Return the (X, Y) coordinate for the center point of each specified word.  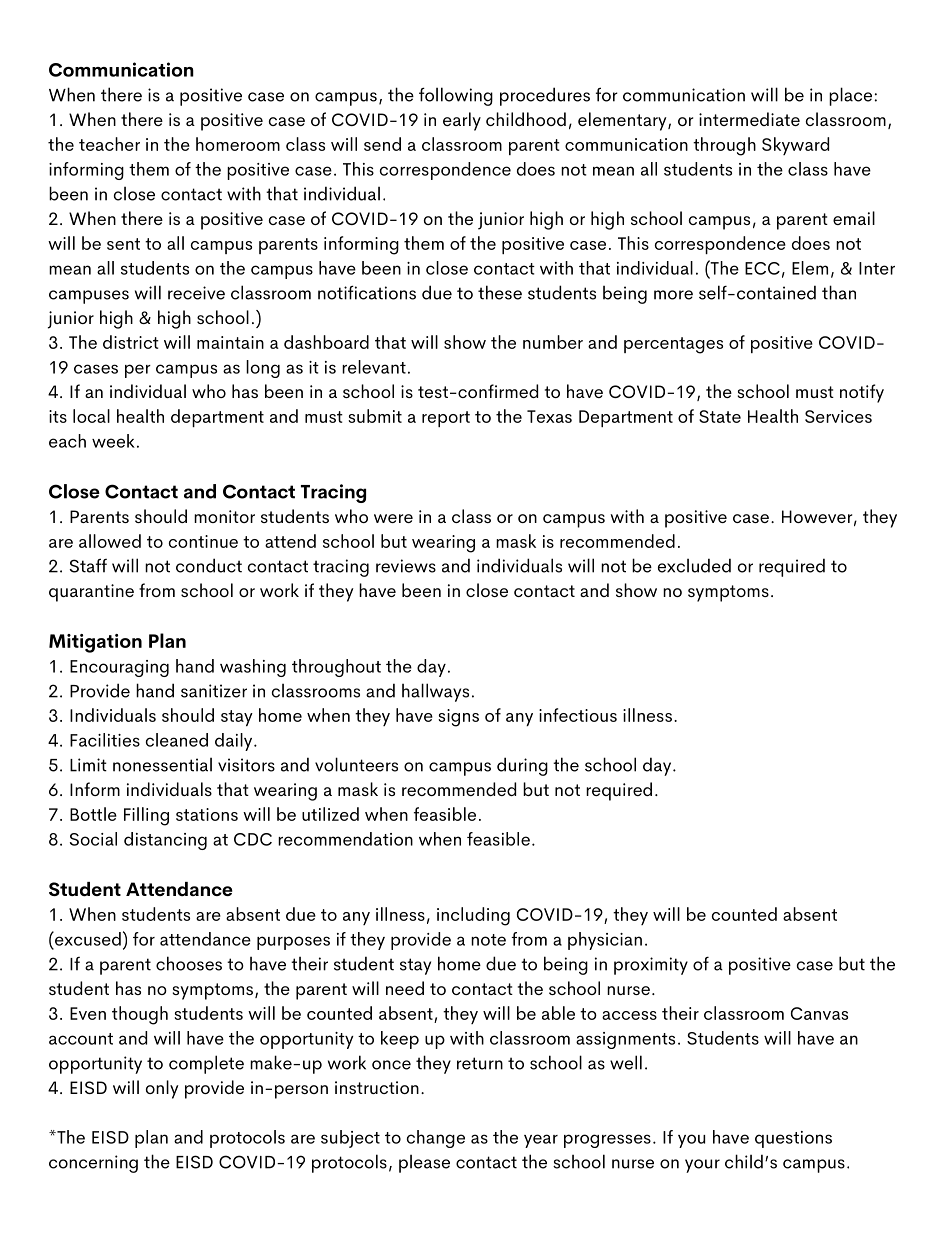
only (162, 1089)
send (382, 144)
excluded (694, 565)
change (436, 1139)
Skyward (795, 146)
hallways (435, 692)
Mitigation (95, 643)
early (462, 121)
